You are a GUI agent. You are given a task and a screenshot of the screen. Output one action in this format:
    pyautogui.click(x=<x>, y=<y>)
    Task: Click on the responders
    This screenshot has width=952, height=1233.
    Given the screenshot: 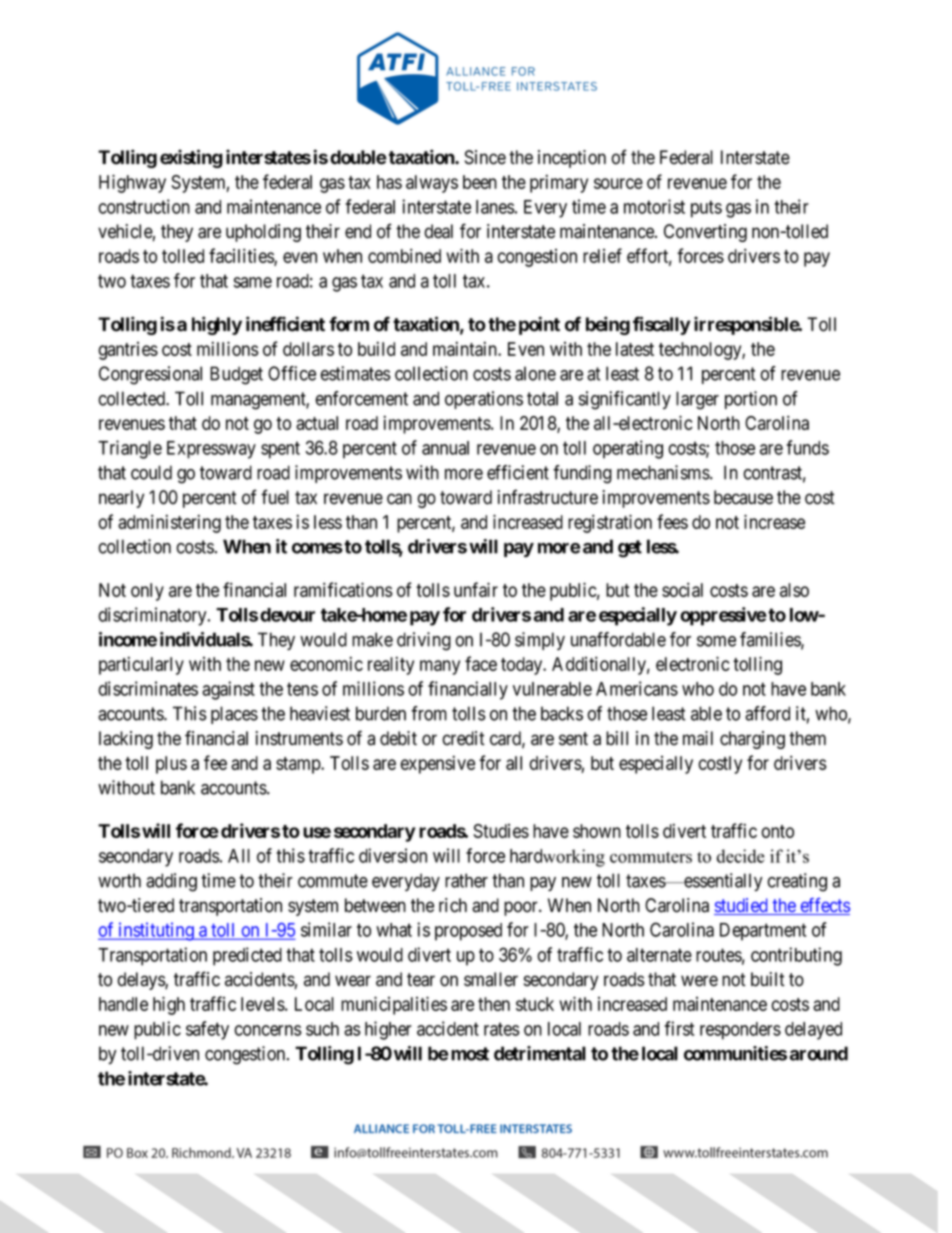 What is the action you would take?
    pyautogui.click(x=740, y=1031)
